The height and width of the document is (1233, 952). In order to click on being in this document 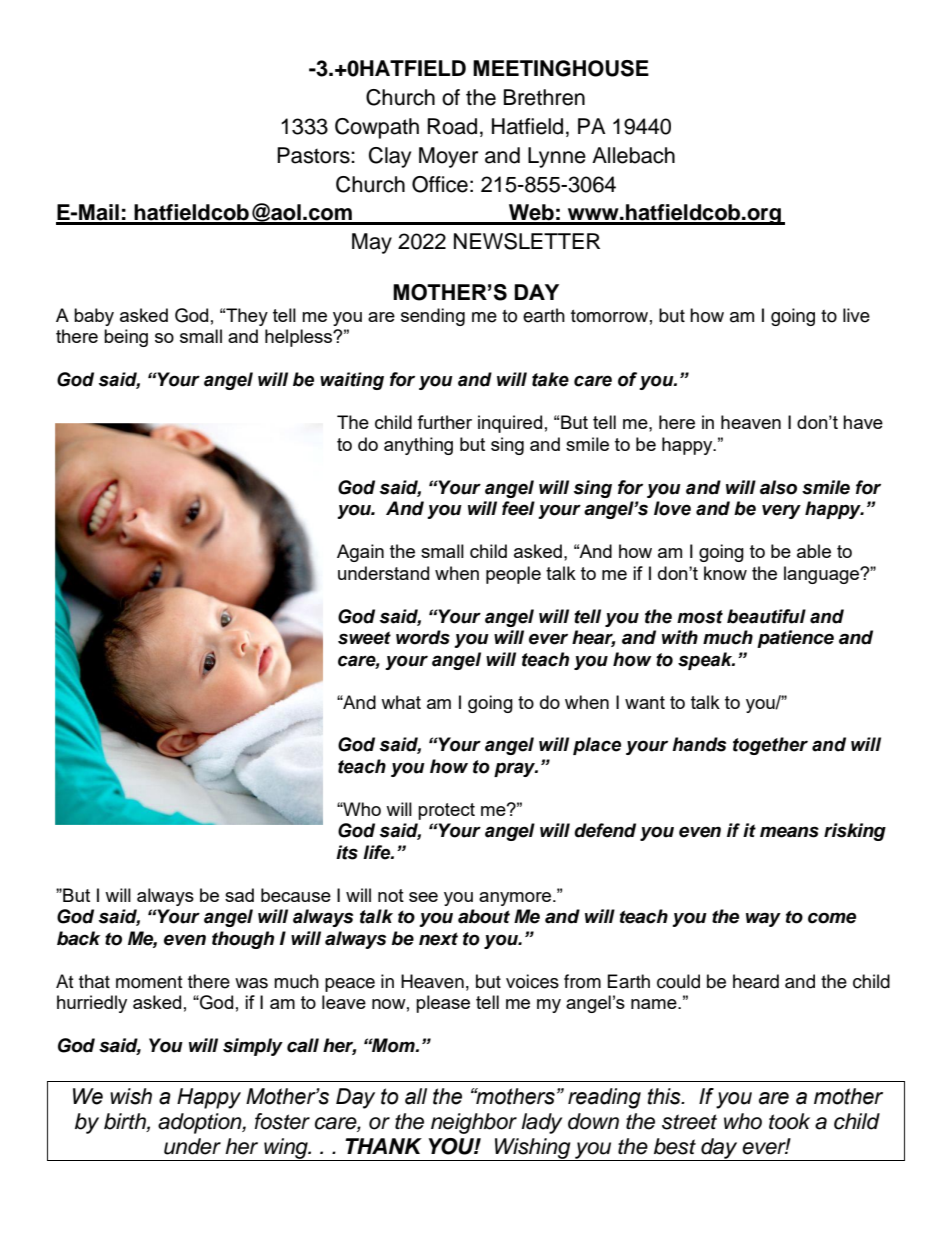, I will do `click(126, 338)`.
